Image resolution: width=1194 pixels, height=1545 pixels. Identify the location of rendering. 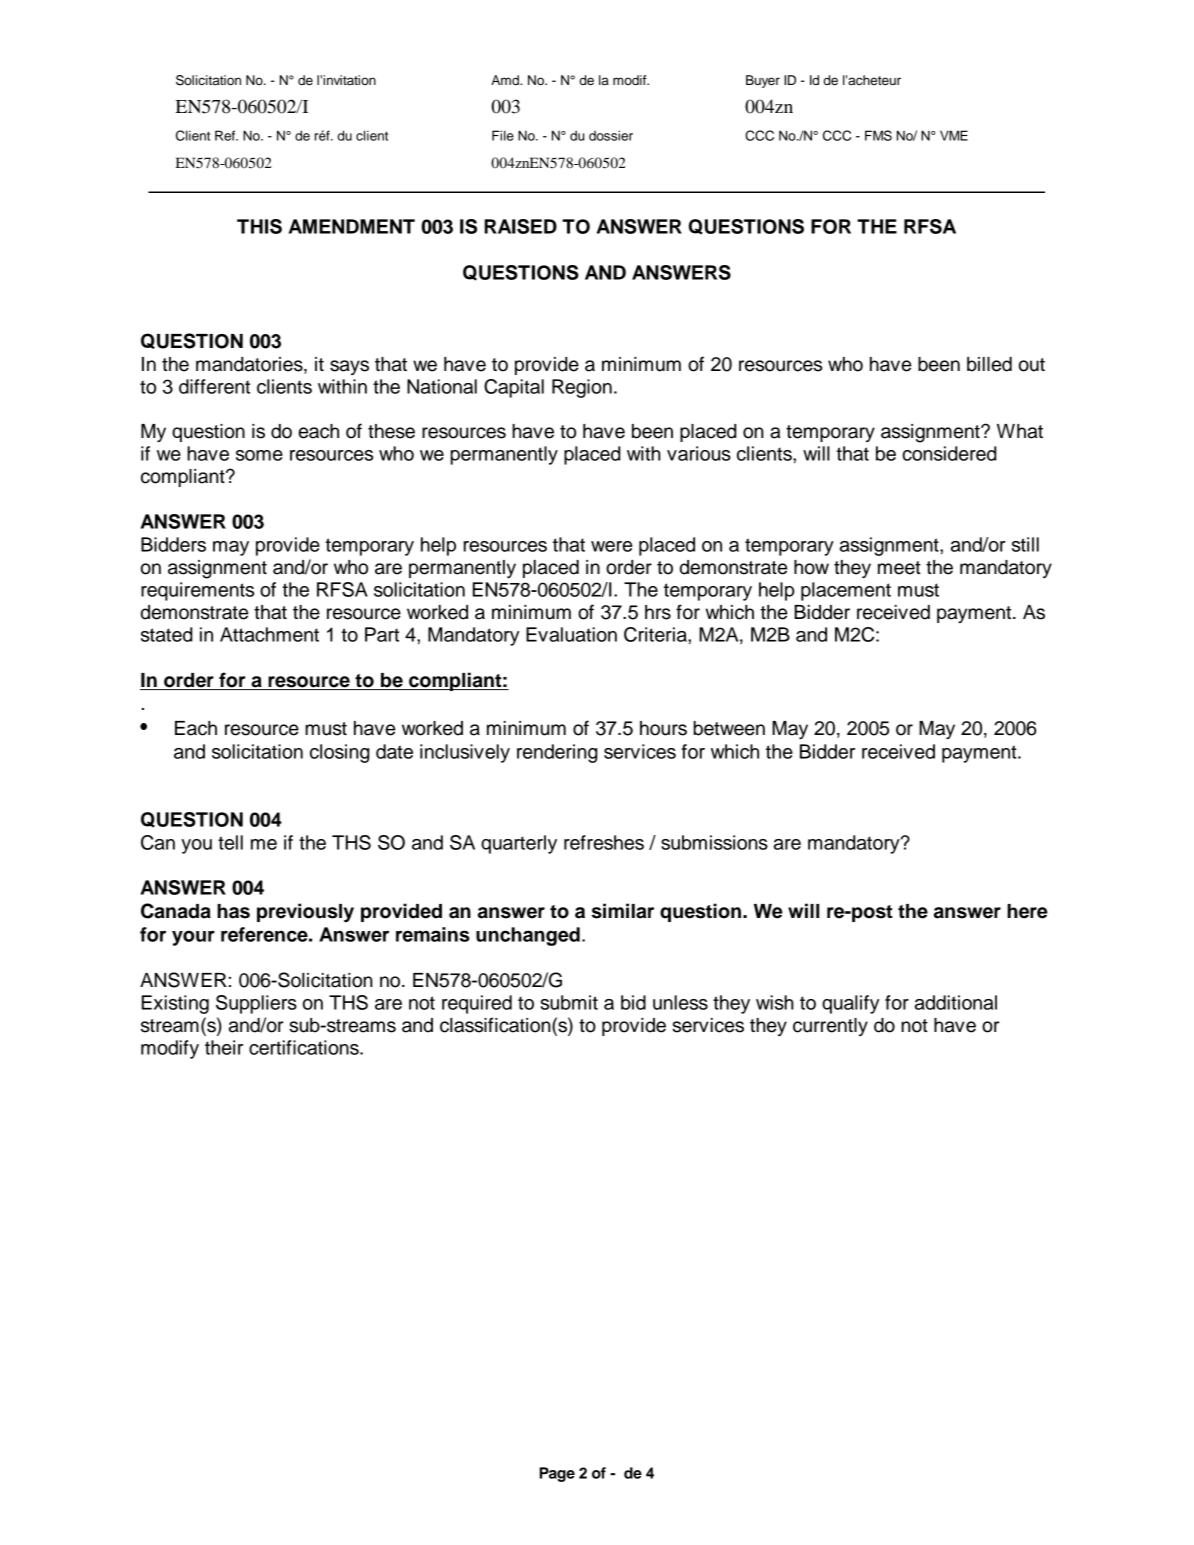
(557, 753).
